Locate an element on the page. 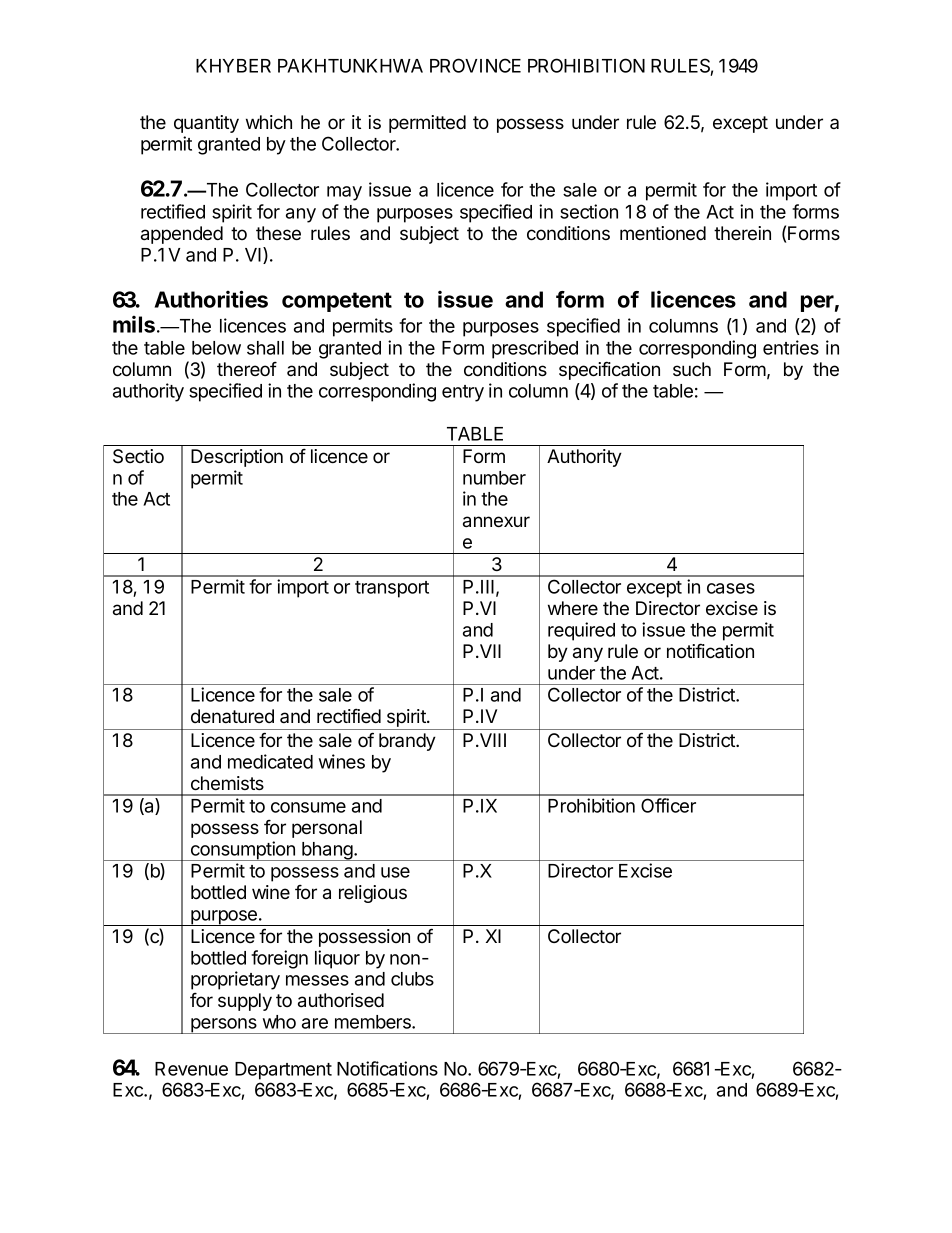 The image size is (952, 1233). clubs is located at coordinates (412, 979).
